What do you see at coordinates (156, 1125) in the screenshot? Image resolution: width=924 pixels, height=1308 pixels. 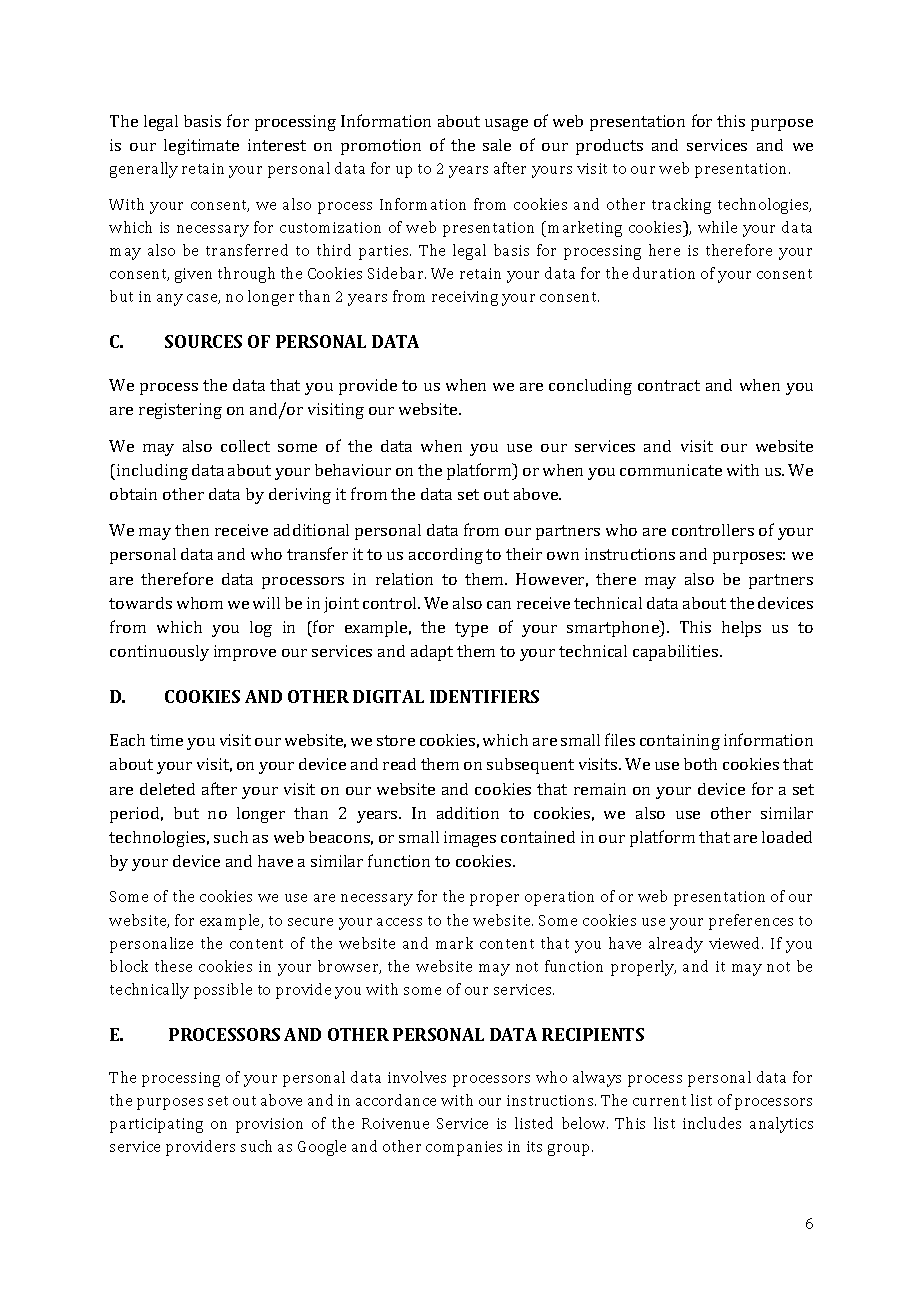 I see `participating` at bounding box center [156, 1125].
